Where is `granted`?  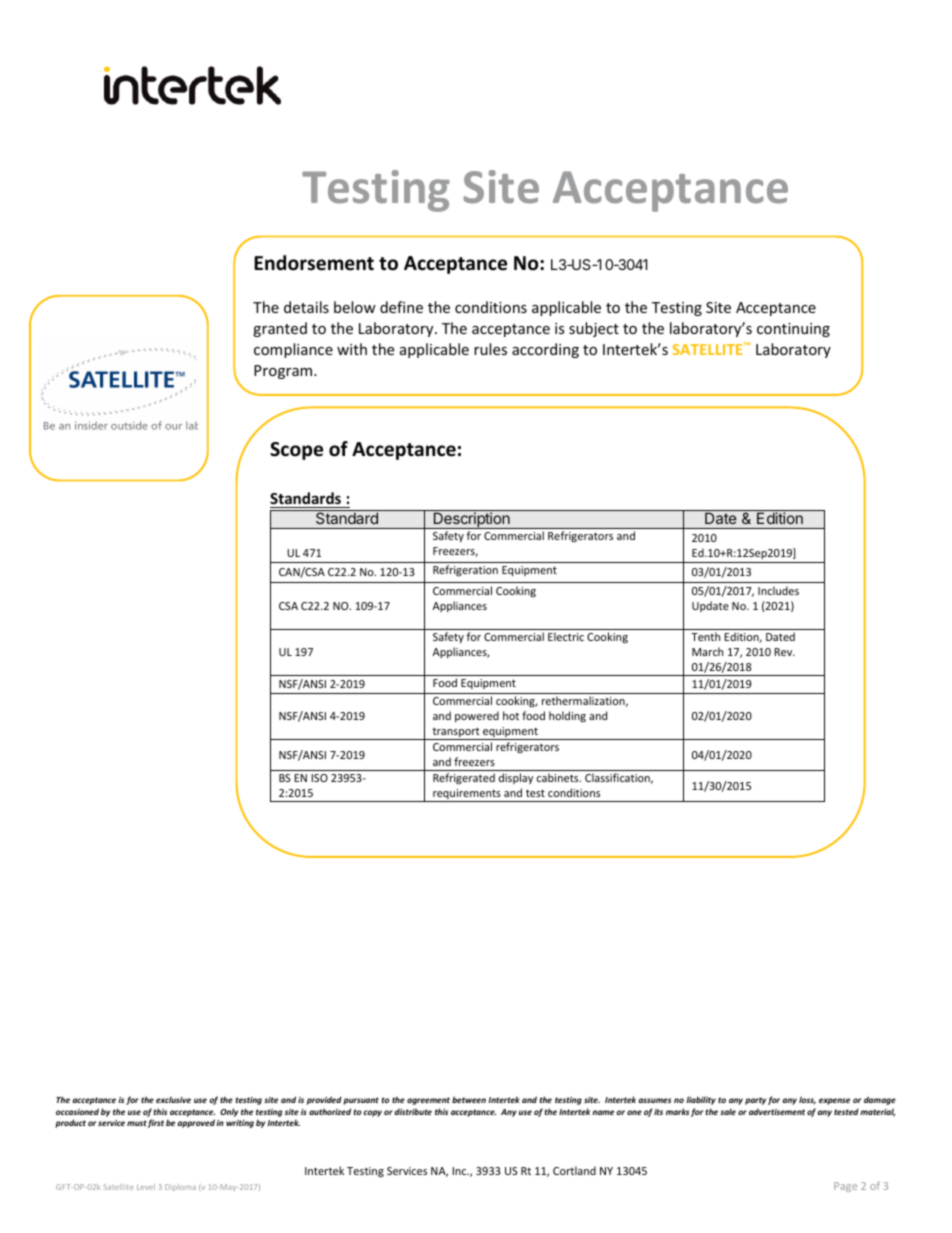 granted is located at coordinates (280, 329).
